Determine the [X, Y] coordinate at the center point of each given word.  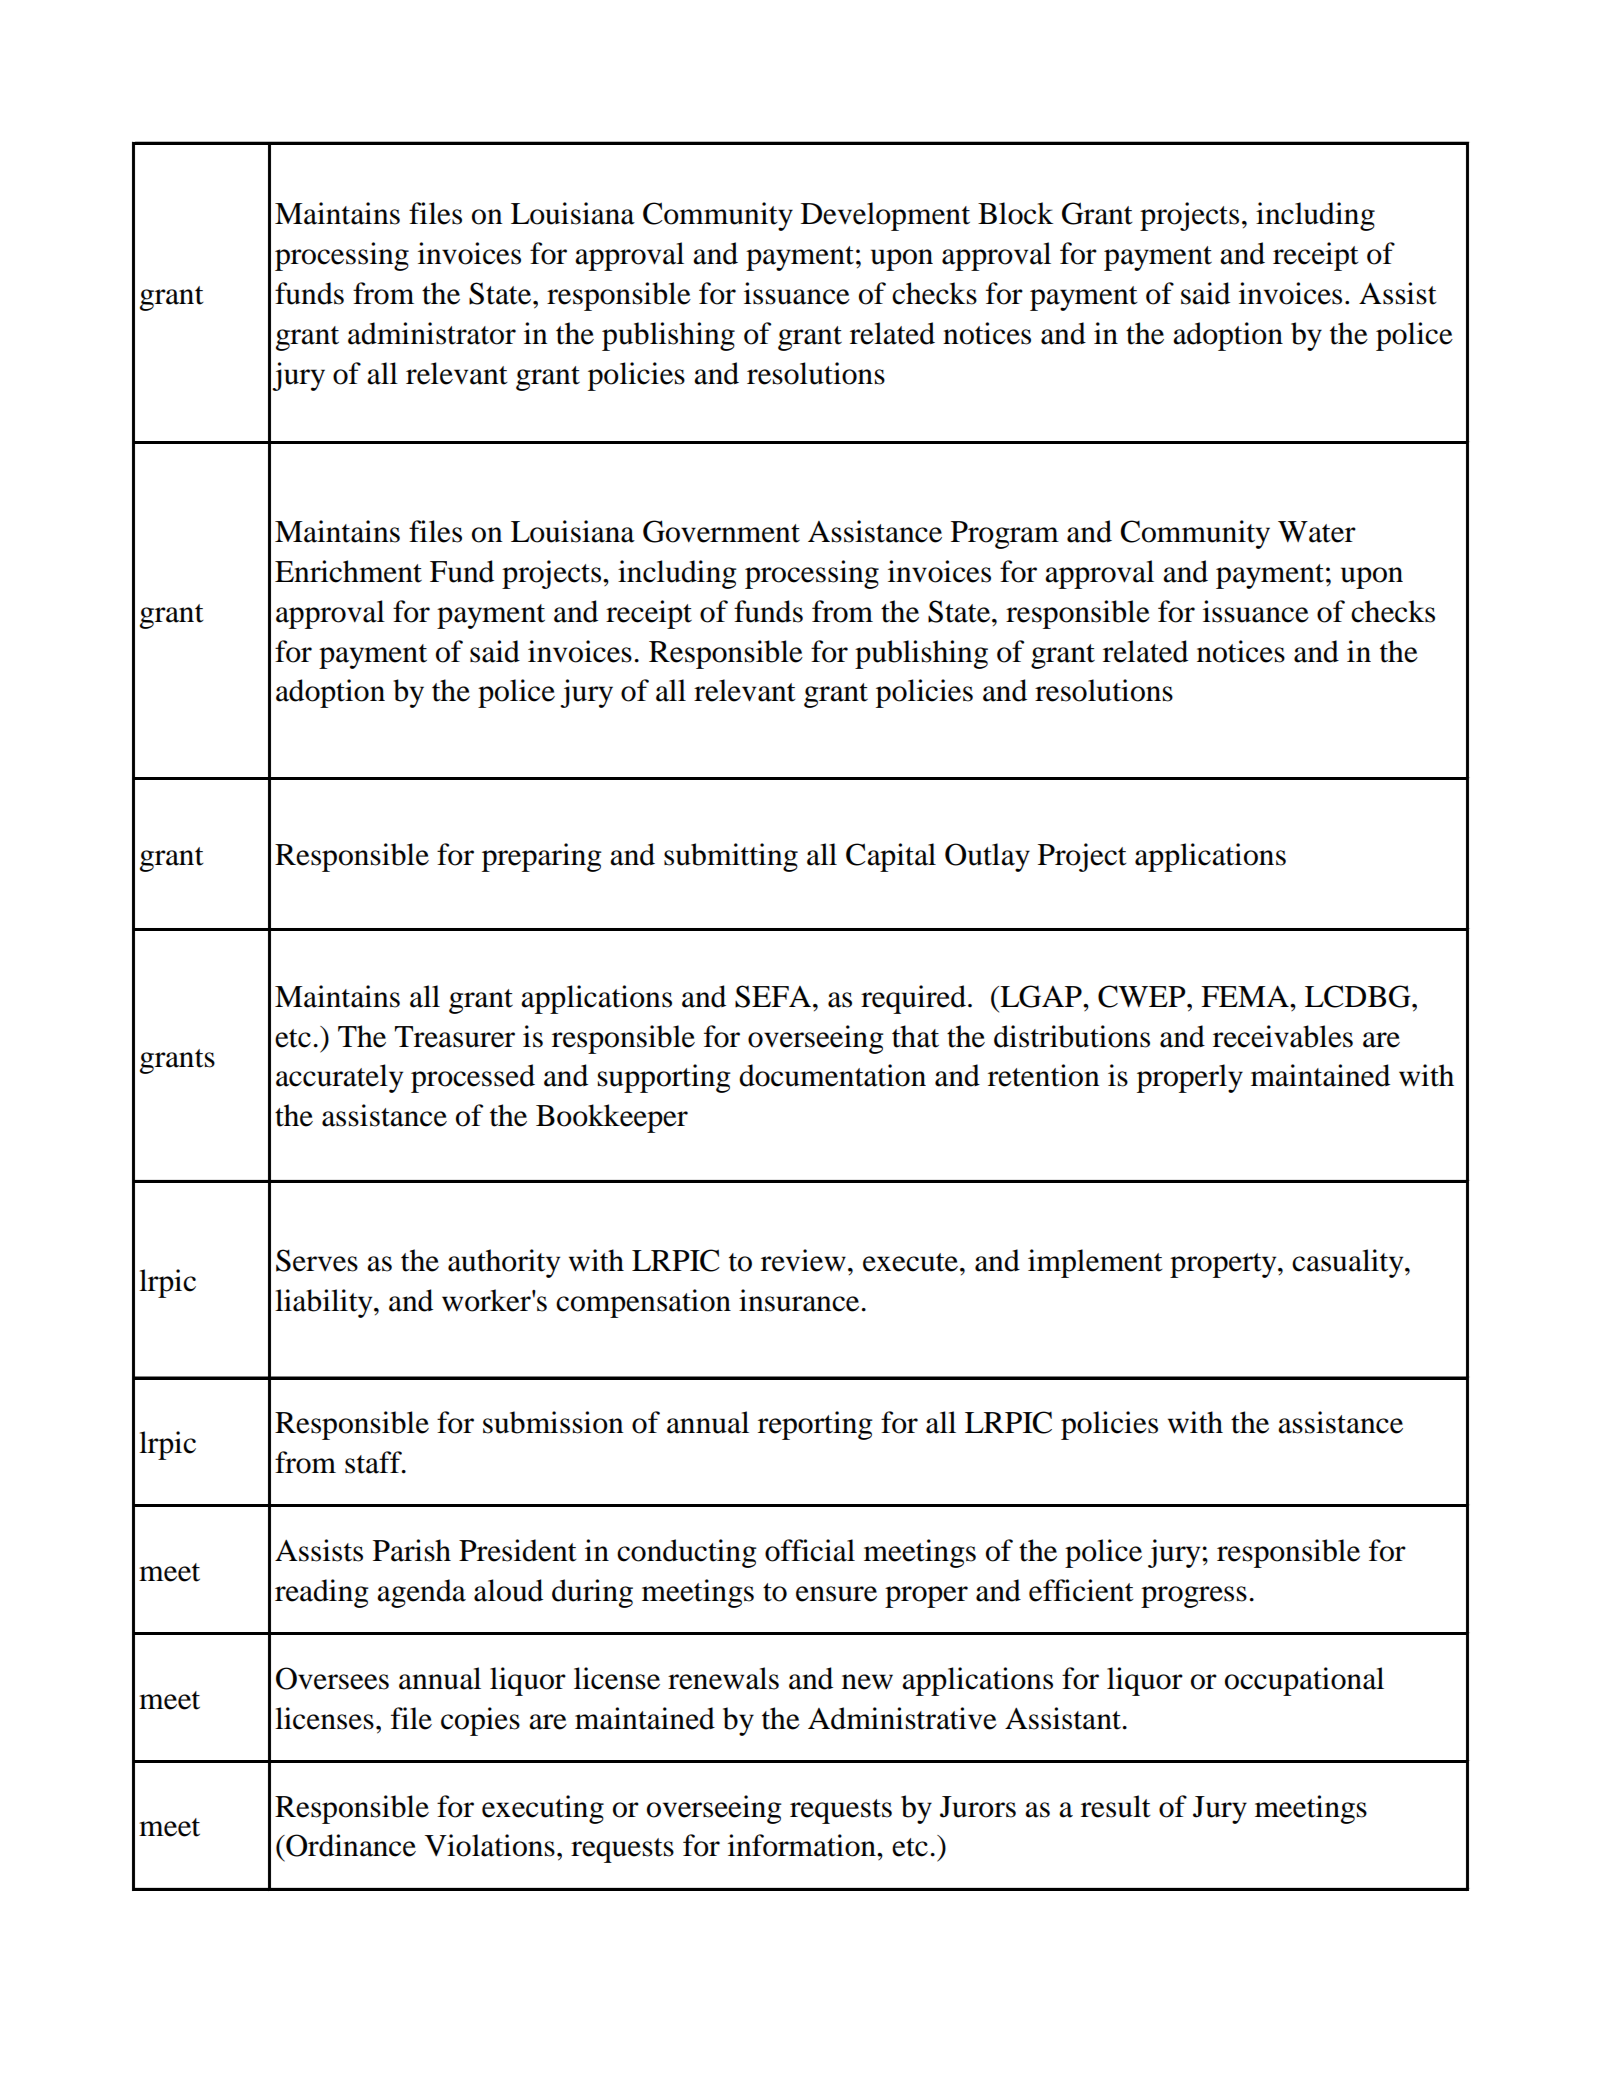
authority [504, 1263]
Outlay [987, 857]
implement [1095, 1263]
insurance [799, 1300]
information [803, 1845]
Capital [891, 857]
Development [885, 216]
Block [1015, 213]
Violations [490, 1845]
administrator [432, 333]
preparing [542, 857]
